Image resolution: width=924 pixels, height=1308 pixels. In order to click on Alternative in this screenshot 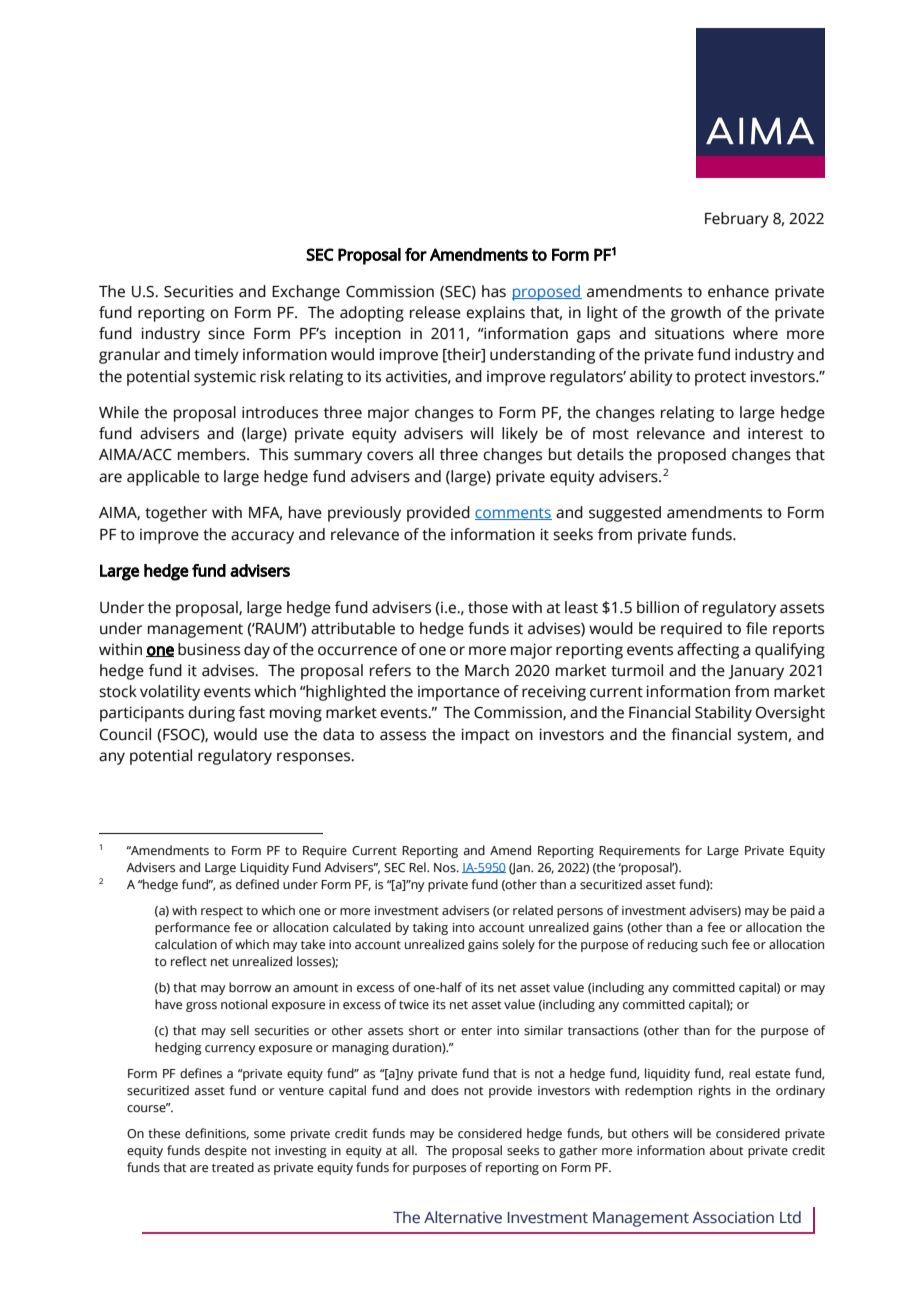, I will do `click(463, 1217)`.
